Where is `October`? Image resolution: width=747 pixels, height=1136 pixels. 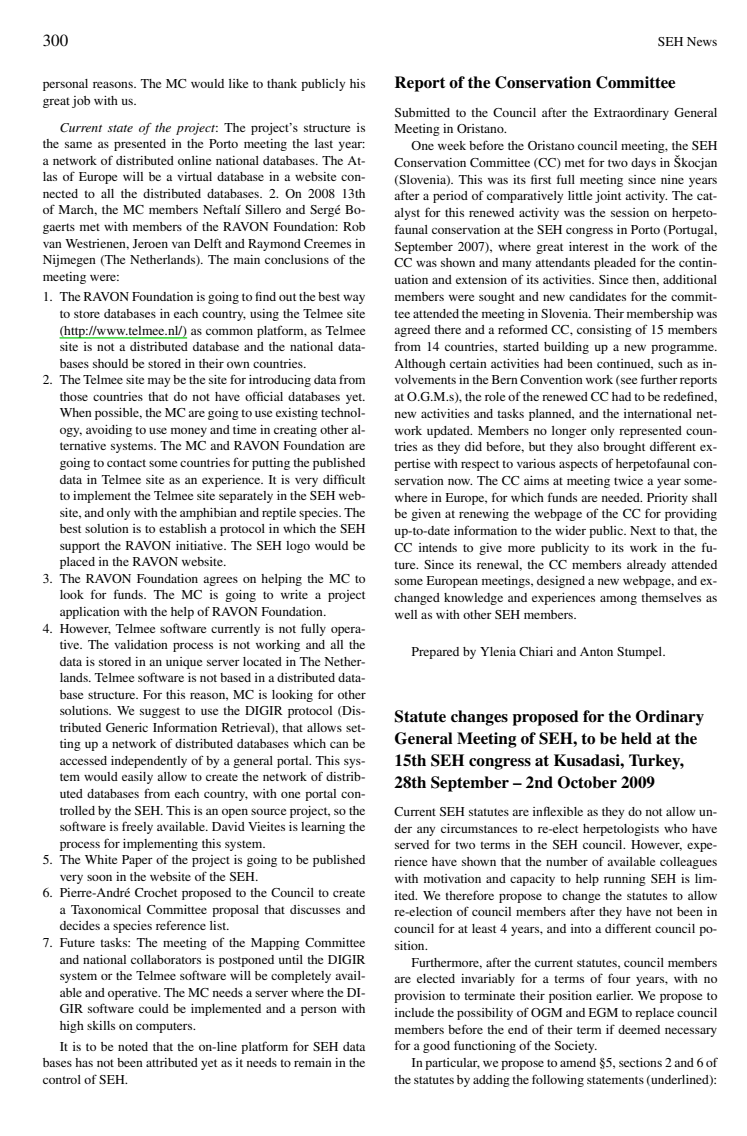
October is located at coordinates (587, 782).
